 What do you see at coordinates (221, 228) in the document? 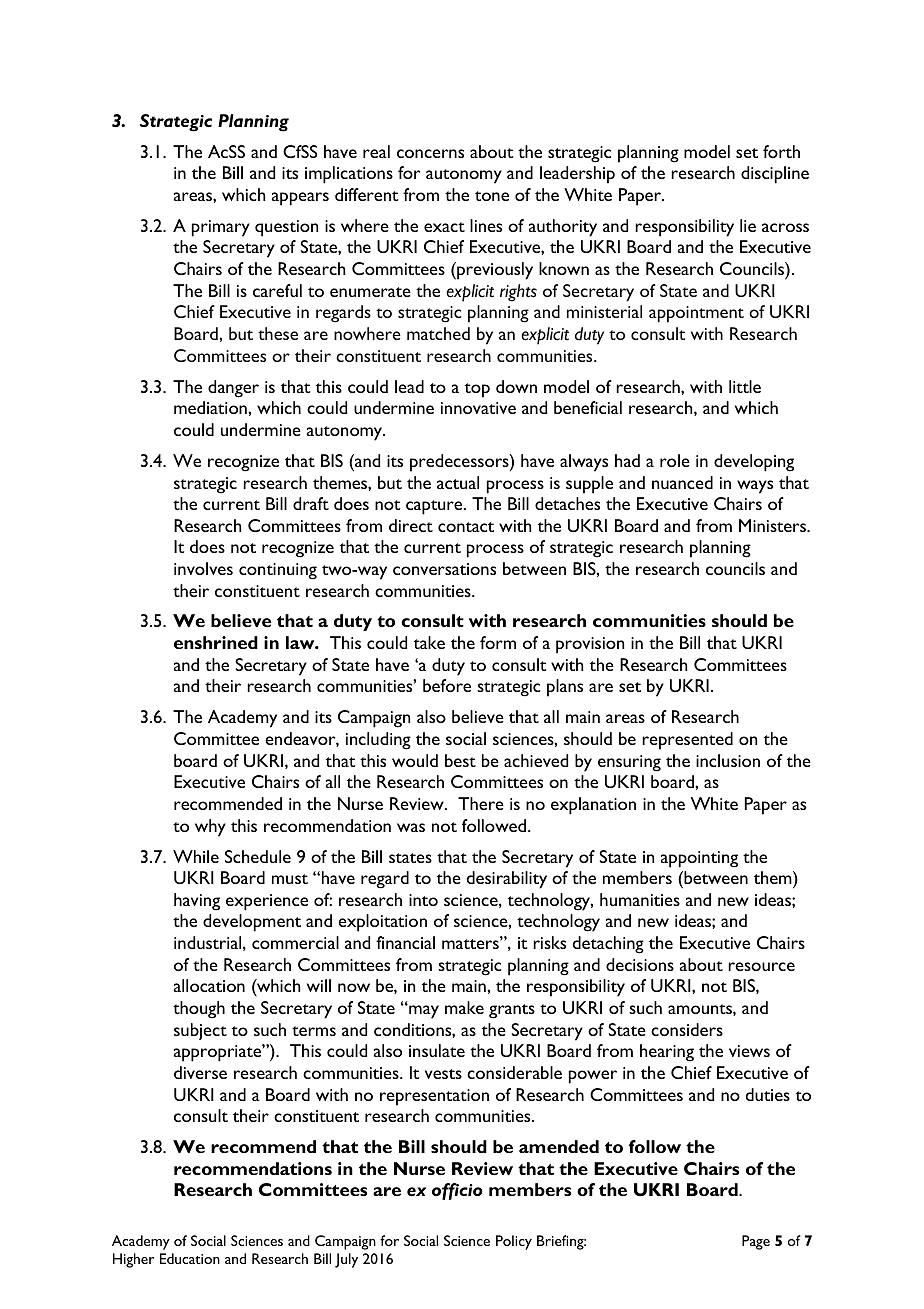
I see `primary` at bounding box center [221, 228].
